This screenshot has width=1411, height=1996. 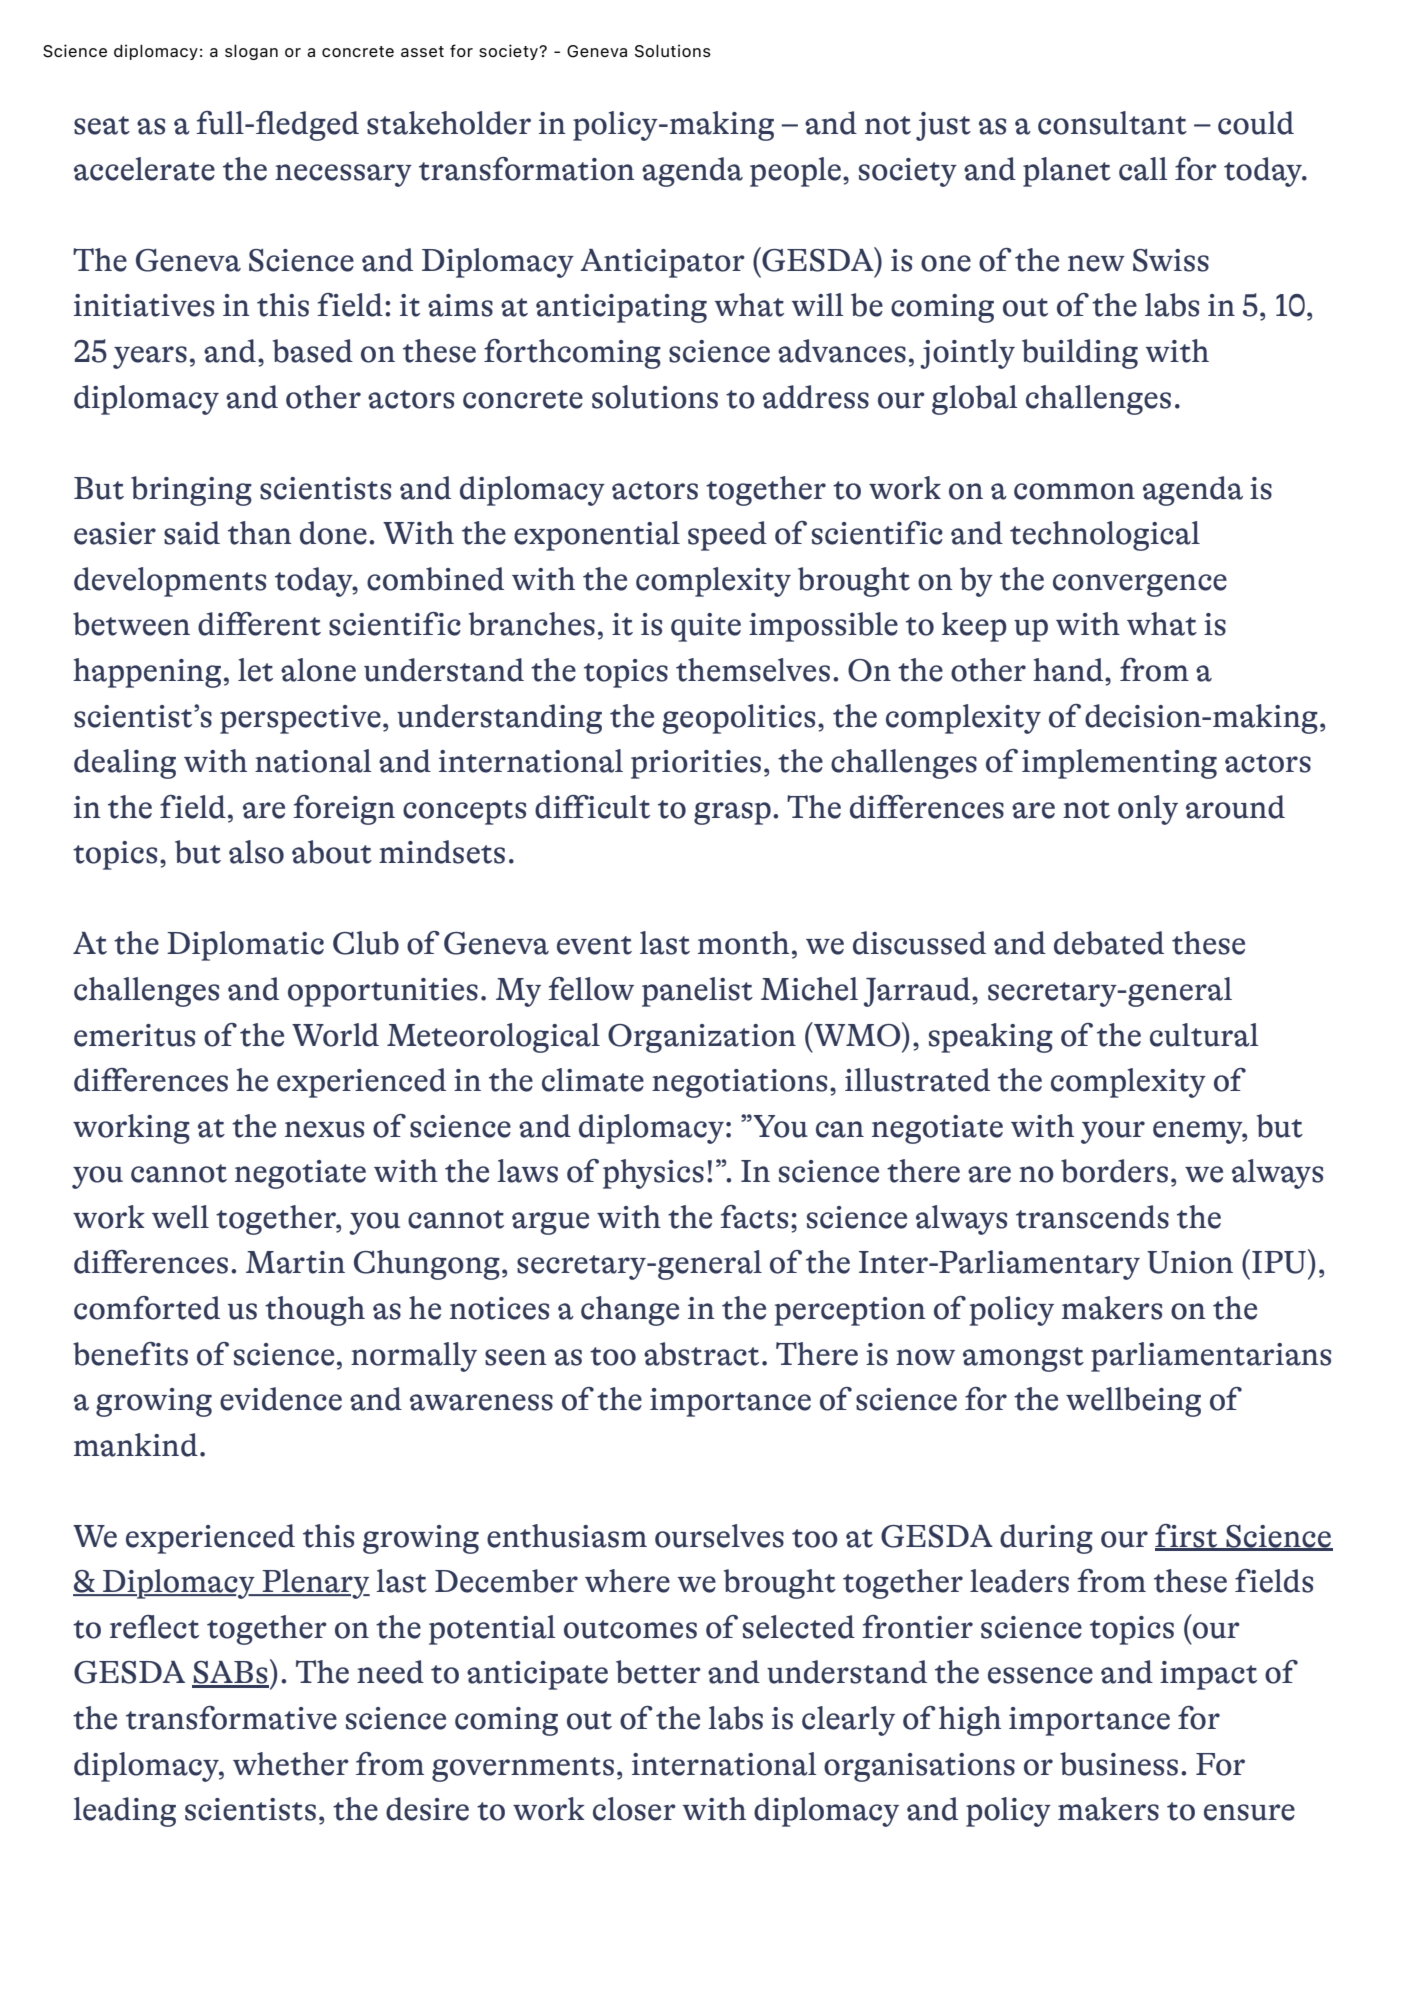 What do you see at coordinates (706, 627) in the screenshot?
I see `quite` at bounding box center [706, 627].
